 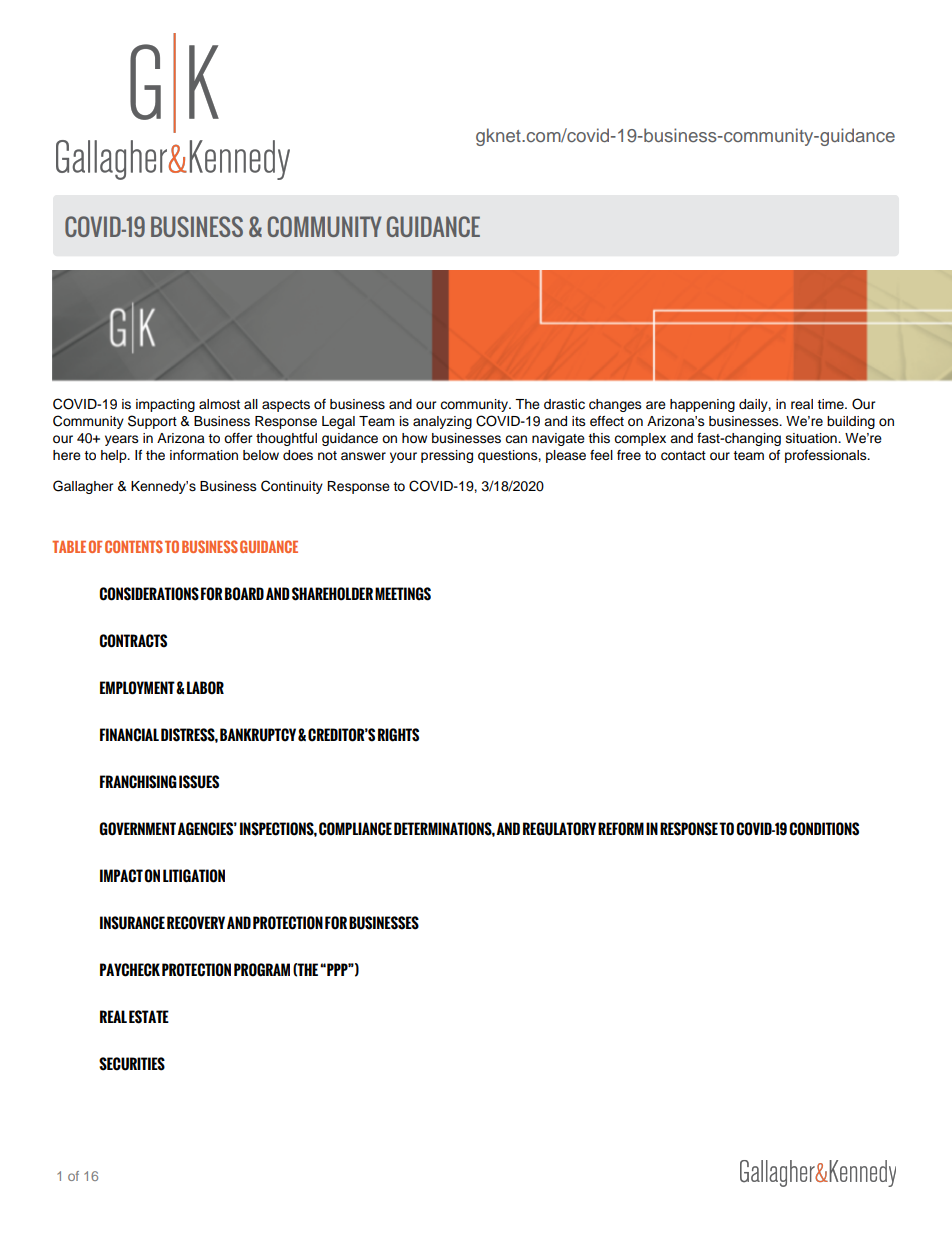 I want to click on PROGRAM, so click(x=262, y=970).
